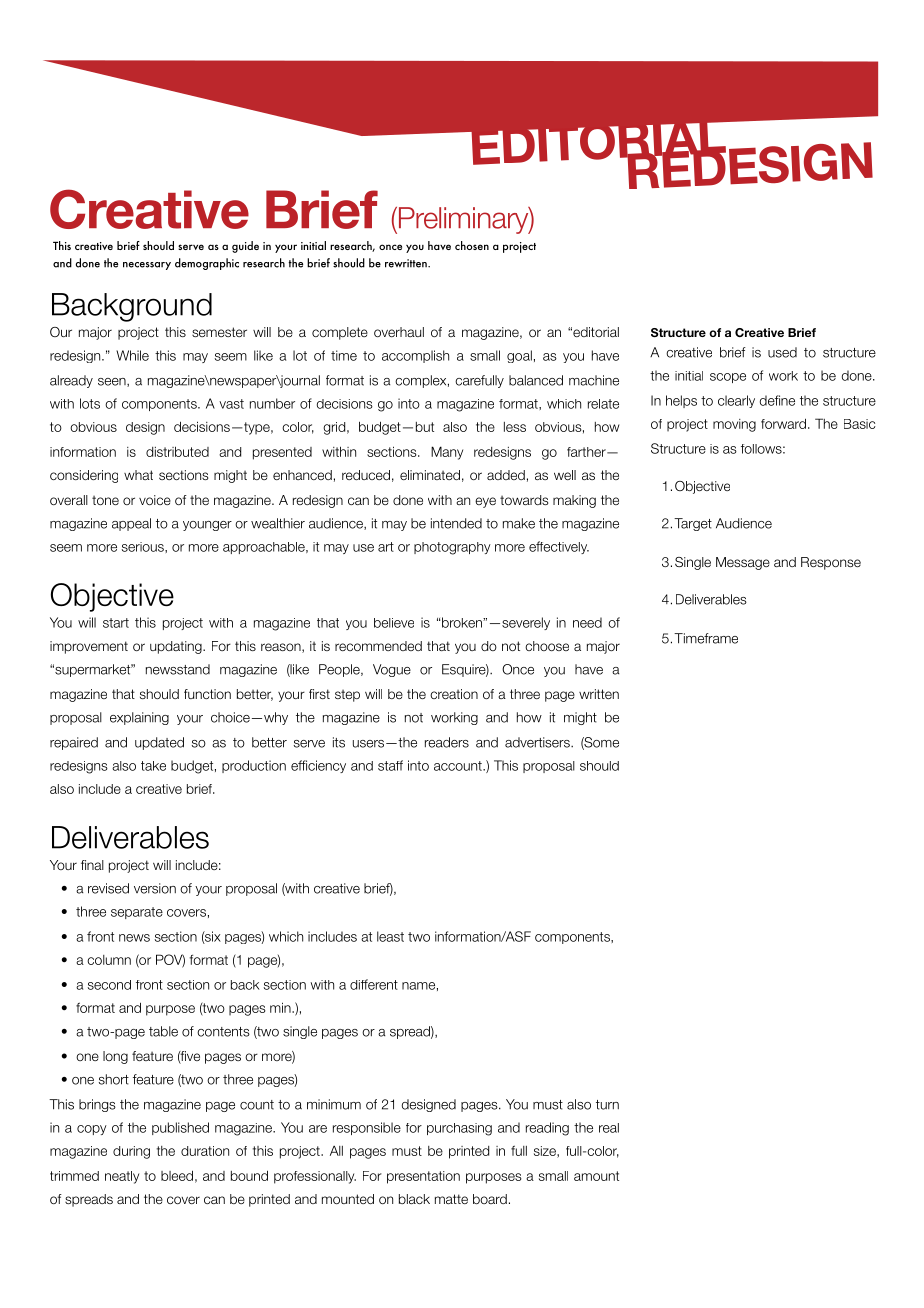 This screenshot has width=924, height=1308. I want to click on serious, so click(144, 547).
